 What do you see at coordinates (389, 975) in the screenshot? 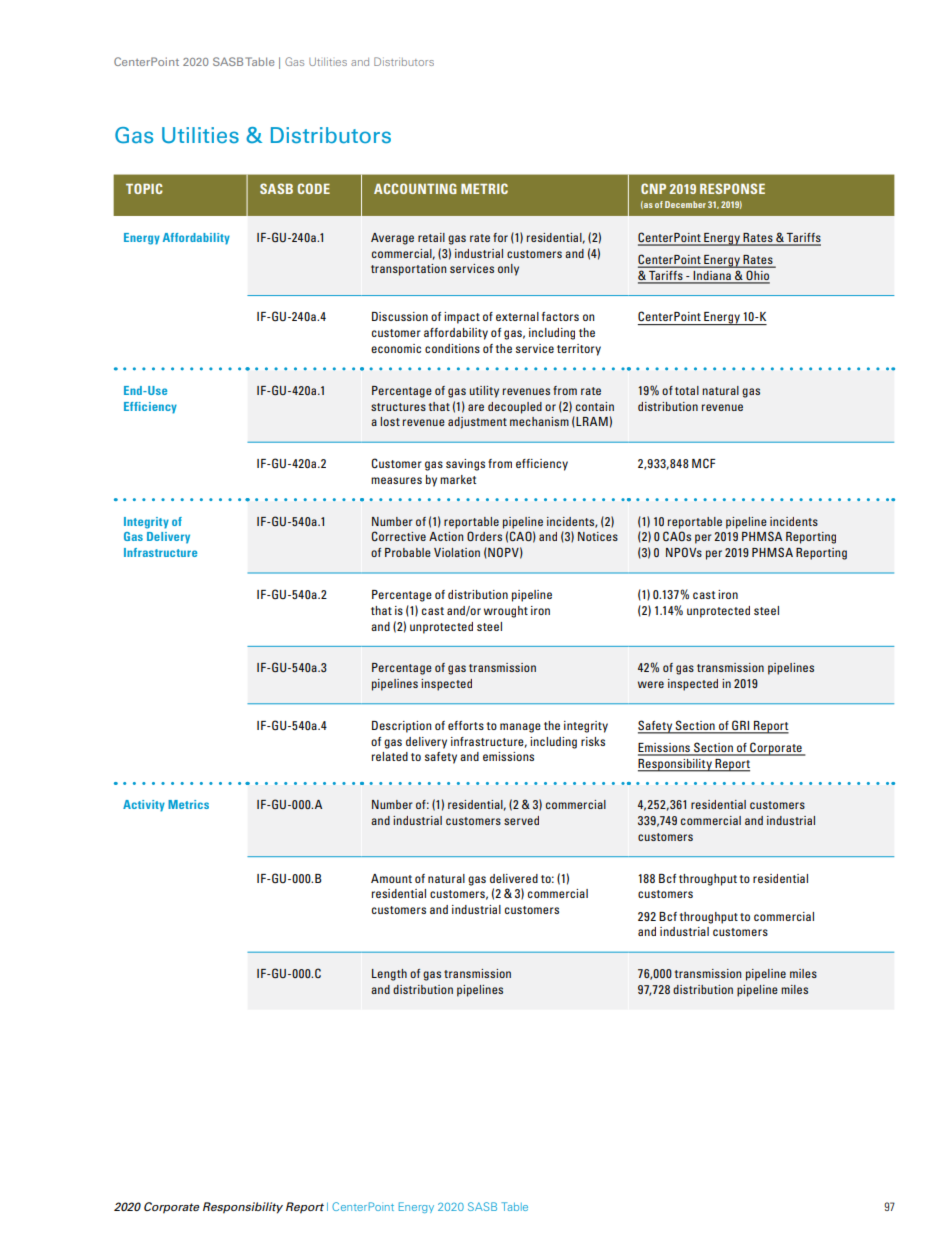
I see `Length` at bounding box center [389, 975].
